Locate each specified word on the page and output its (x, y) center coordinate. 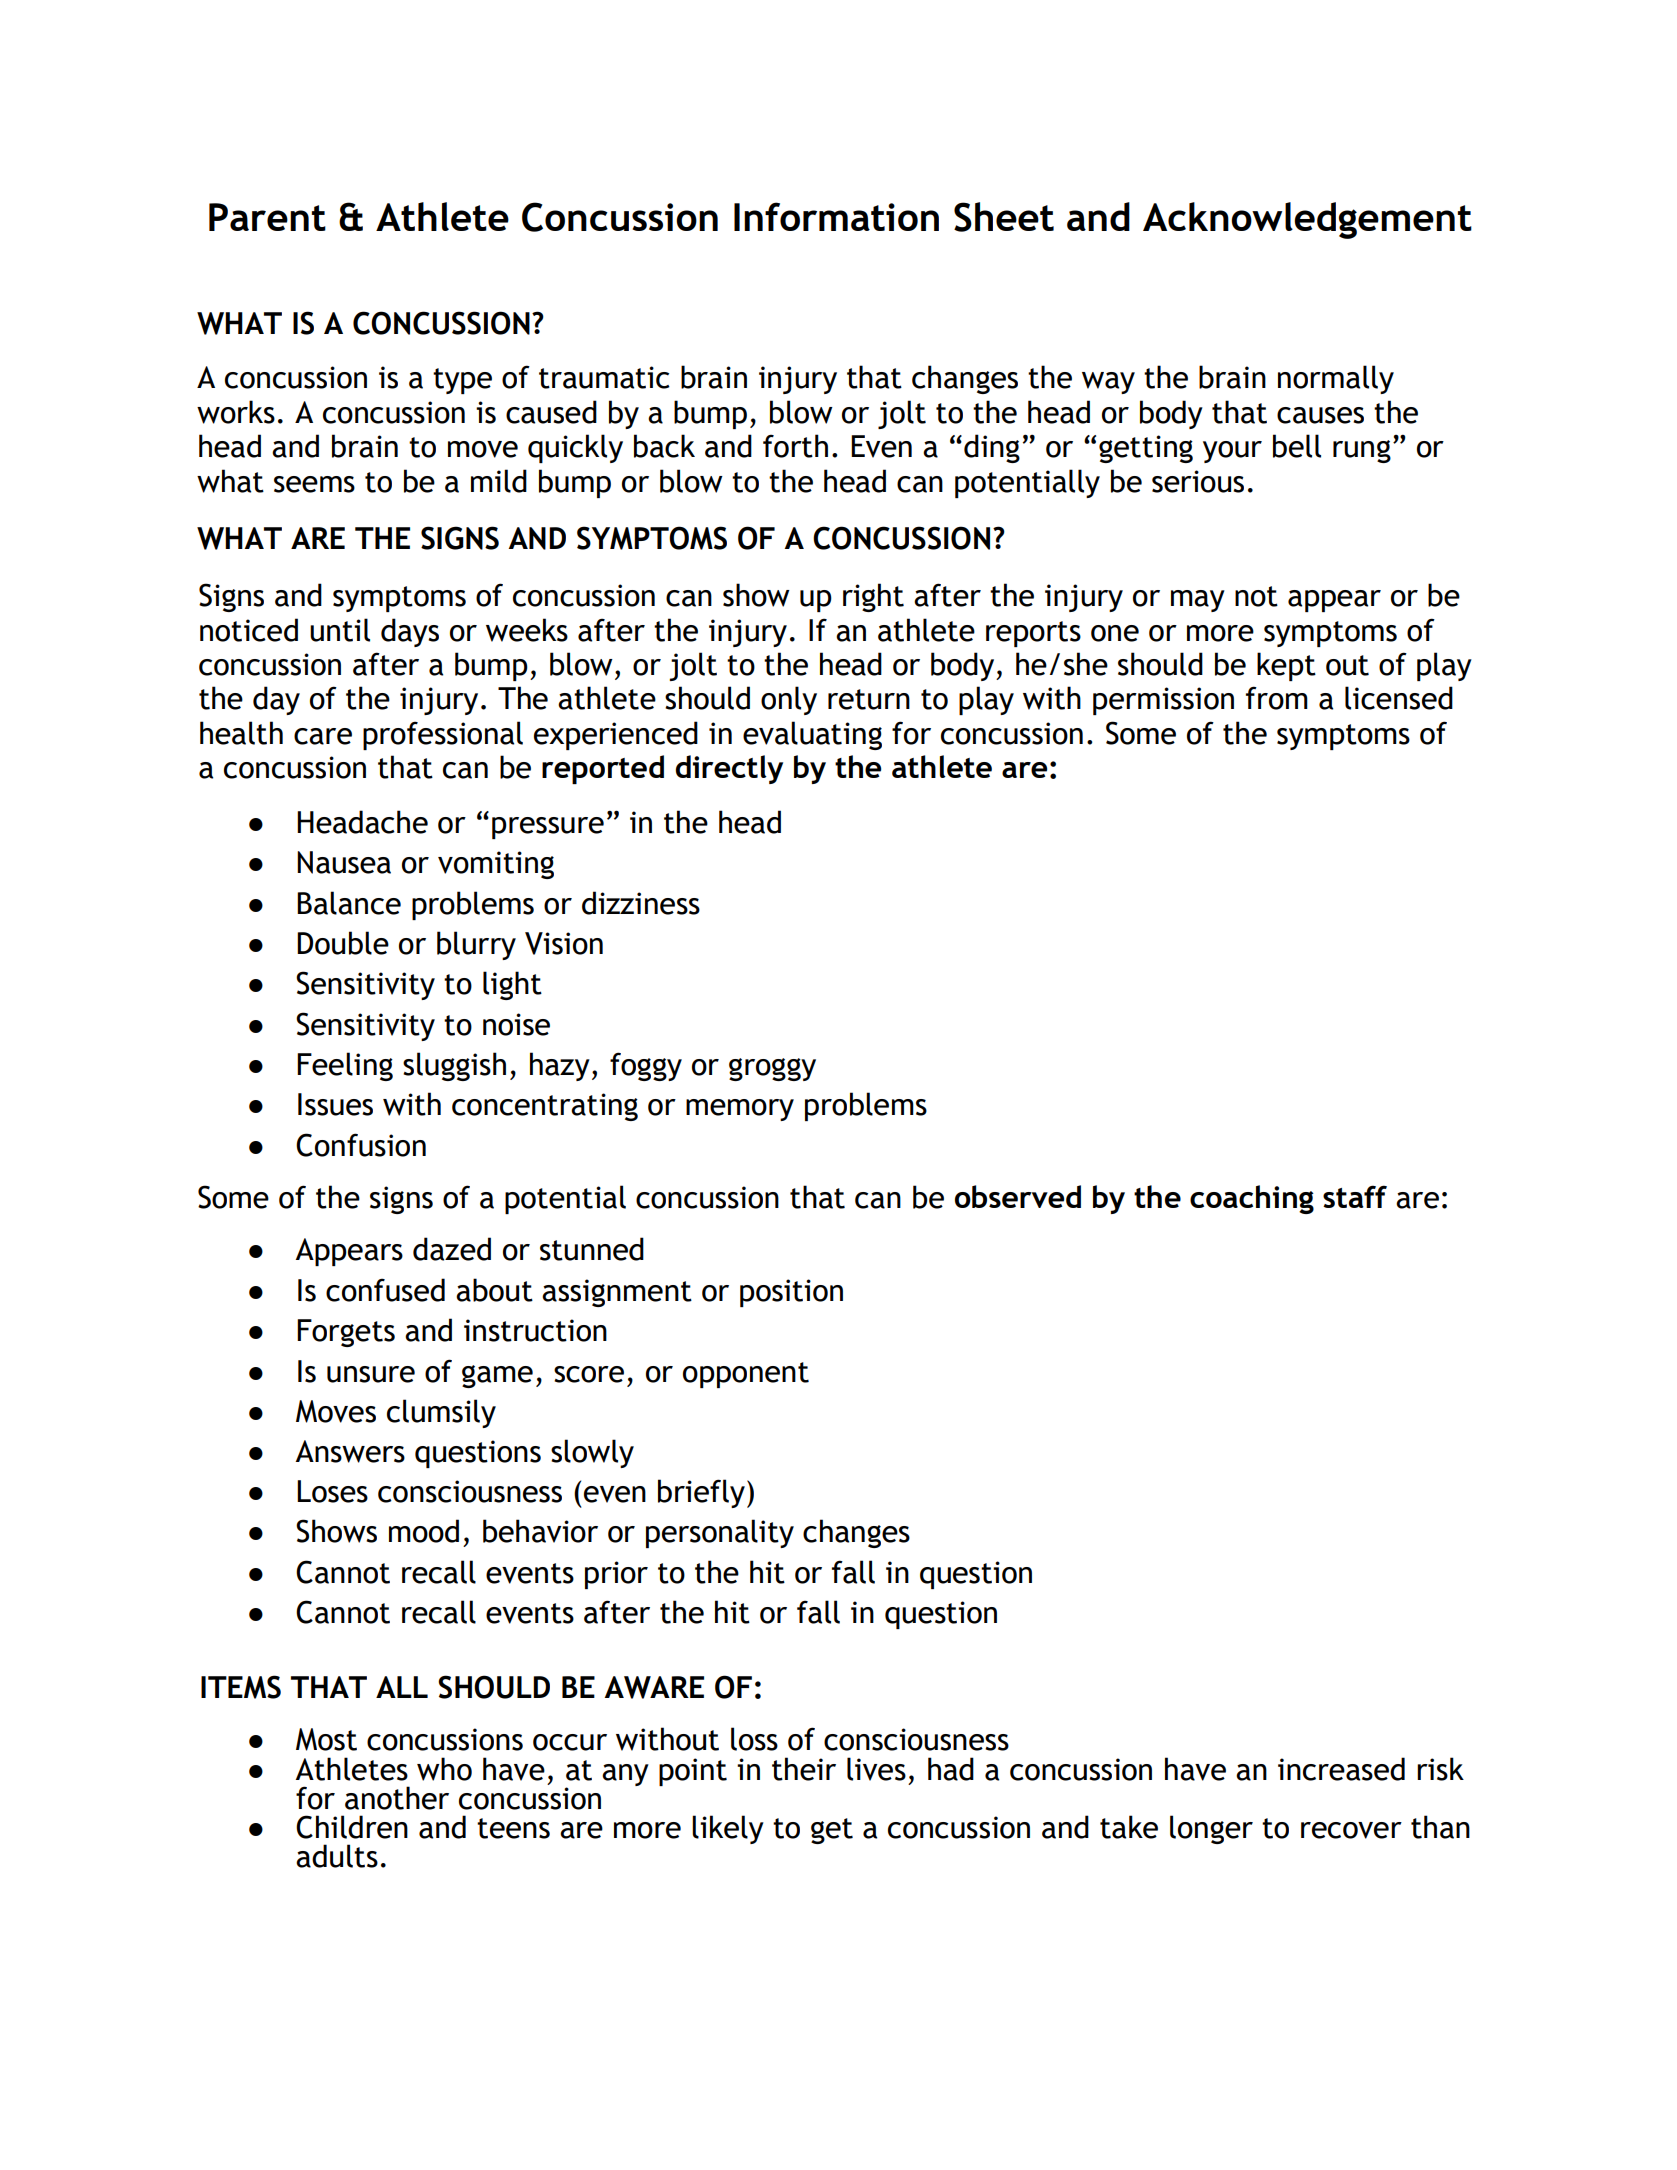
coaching (1252, 1199)
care (323, 736)
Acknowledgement (1307, 220)
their (804, 1769)
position (791, 1293)
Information (836, 216)
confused (385, 1290)
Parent (267, 217)
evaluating (812, 735)
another (397, 1798)
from (1277, 698)
